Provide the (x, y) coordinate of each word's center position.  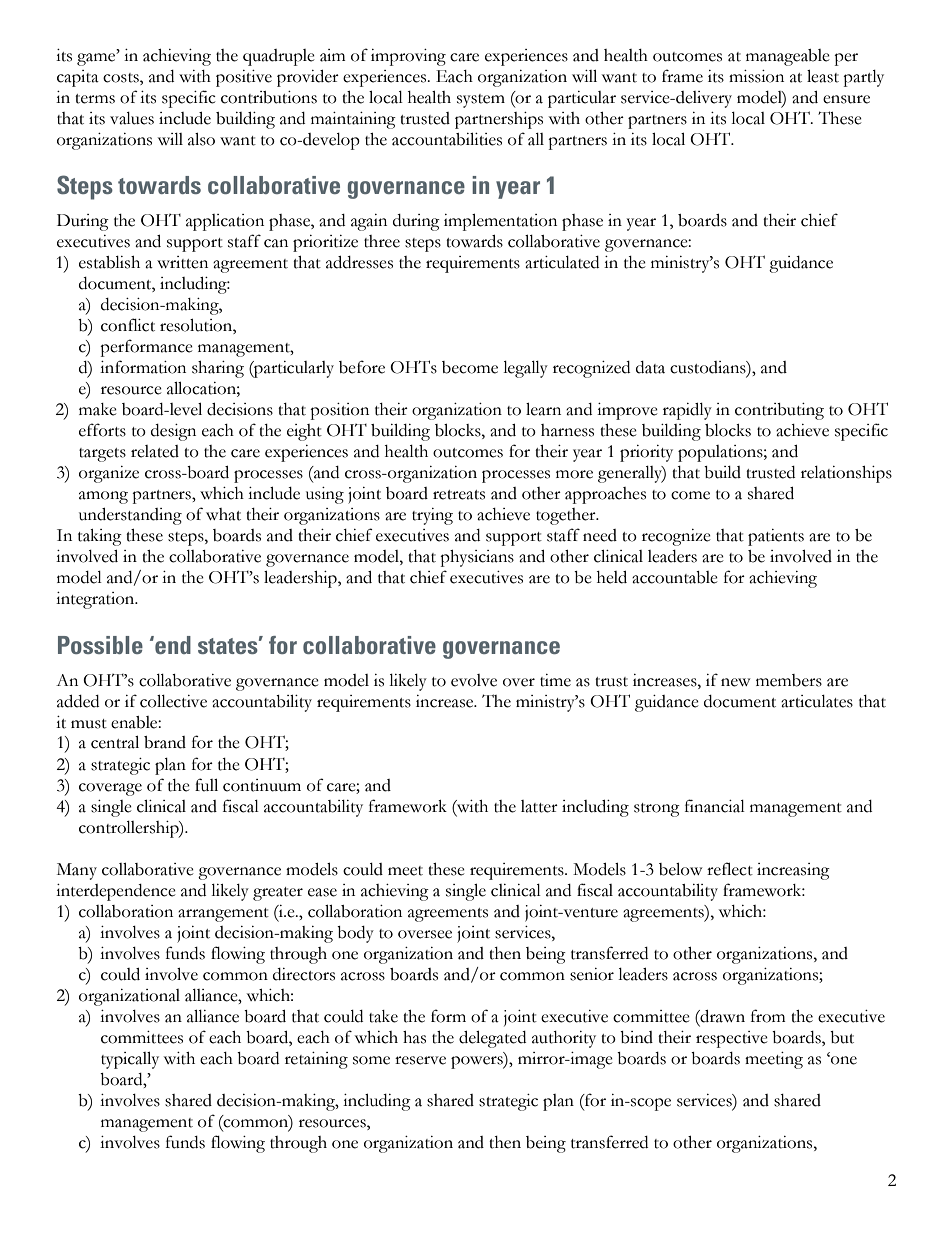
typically (130, 1060)
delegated (492, 1039)
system (481, 101)
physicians (477, 558)
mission (756, 76)
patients (776, 537)
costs (122, 78)
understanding (130, 516)
